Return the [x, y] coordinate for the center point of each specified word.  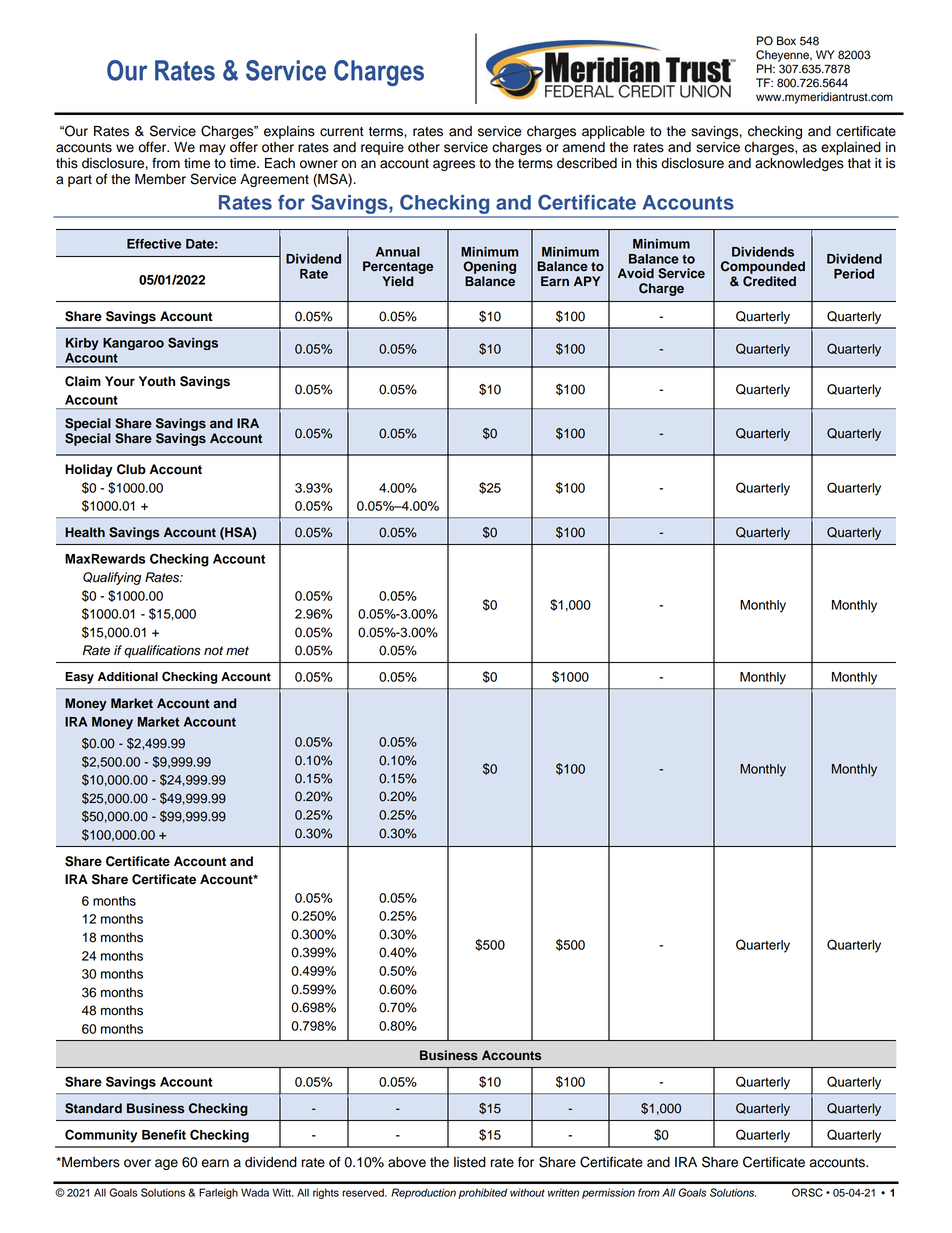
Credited [769, 281]
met [237, 651]
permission [608, 1193]
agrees [454, 165]
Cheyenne [784, 56]
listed [470, 1162]
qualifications [162, 651]
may [213, 149]
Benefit [164, 1135]
